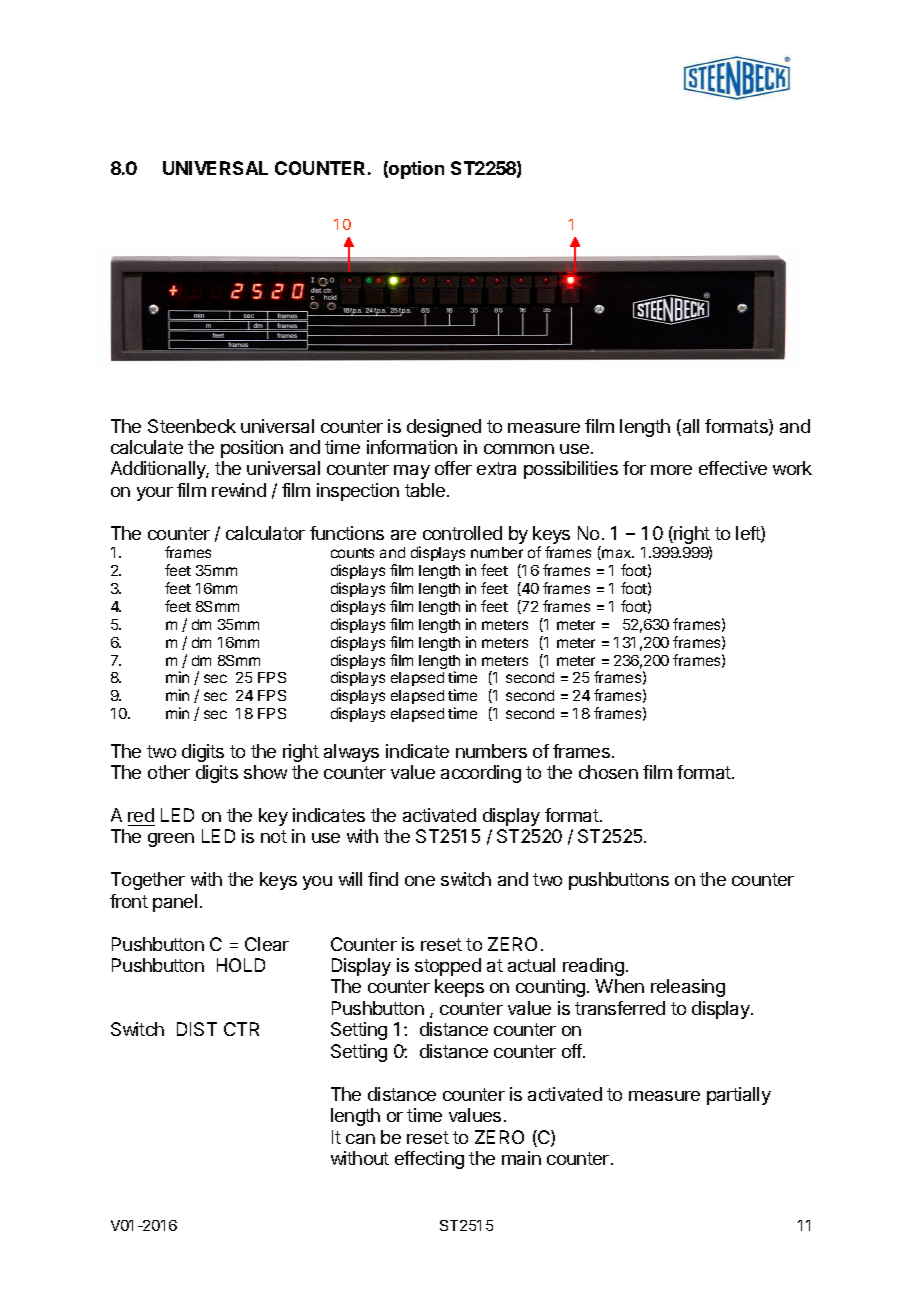 The height and width of the screenshot is (1308, 924). What do you see at coordinates (252, 449) in the screenshot?
I see `position` at bounding box center [252, 449].
